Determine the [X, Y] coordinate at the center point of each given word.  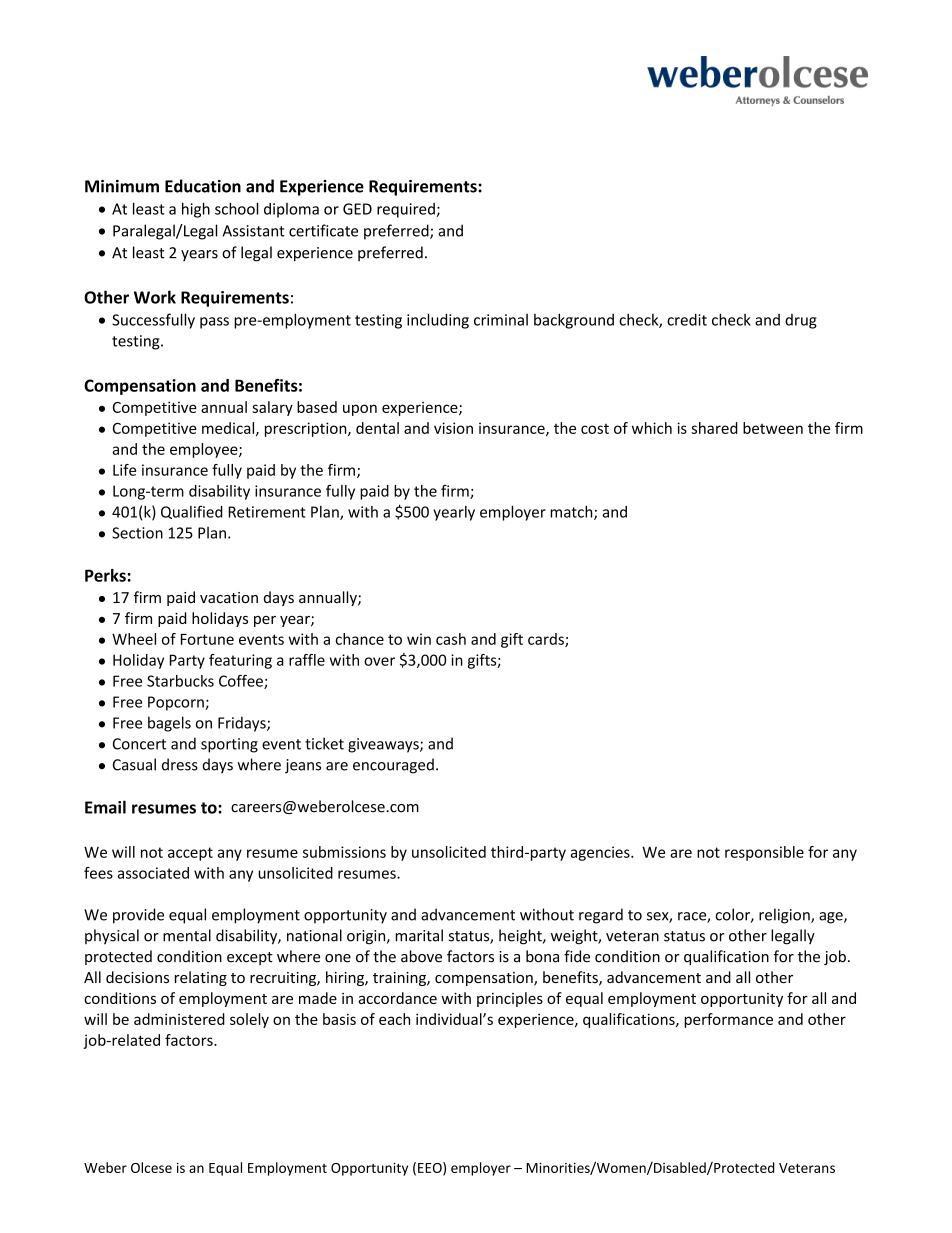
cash [451, 639]
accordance [397, 998]
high [196, 210]
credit [687, 319]
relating [201, 978]
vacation [229, 597]
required [406, 210]
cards [547, 640]
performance [728, 1020]
